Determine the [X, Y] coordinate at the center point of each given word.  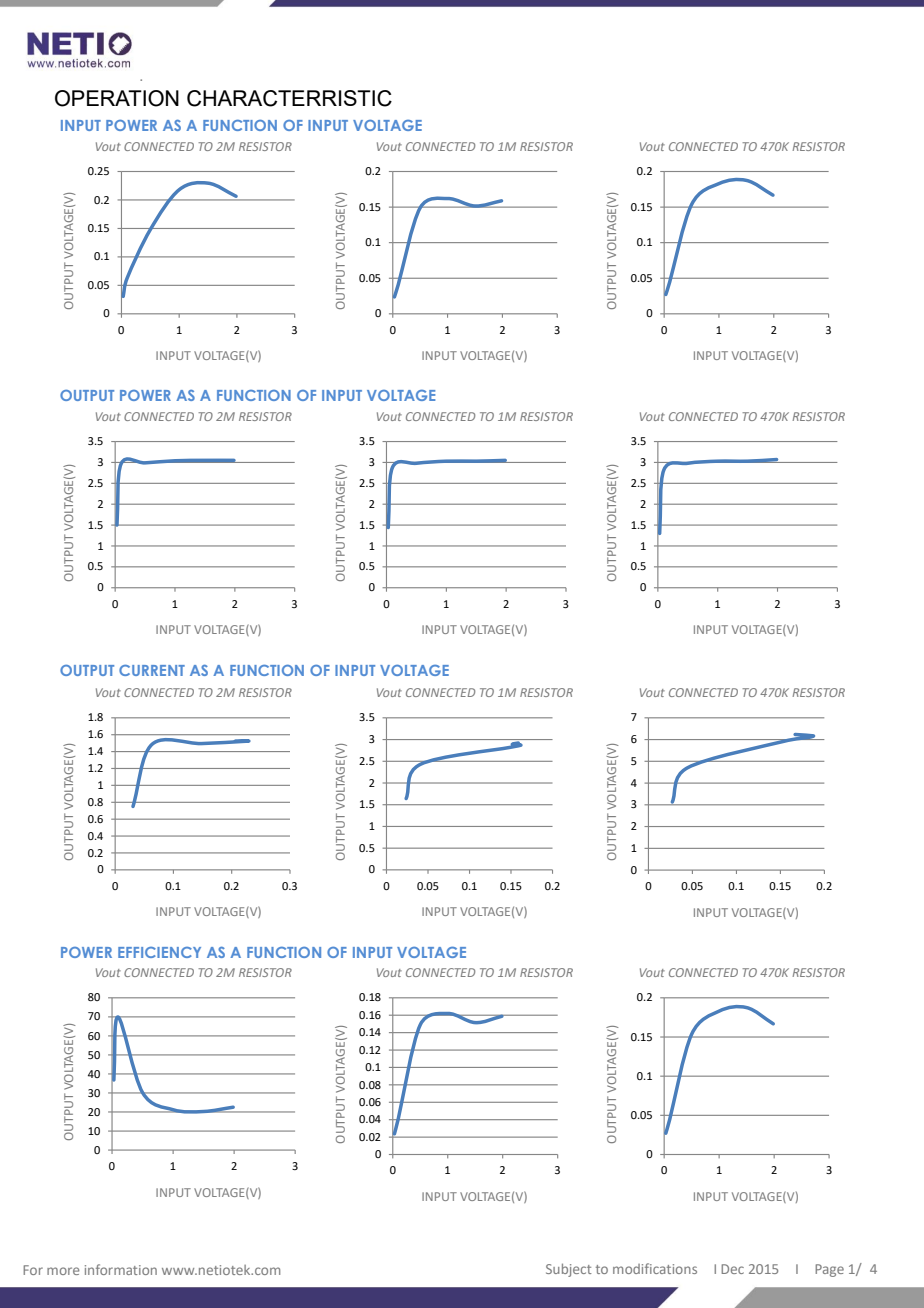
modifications [655, 1268]
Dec [732, 1269]
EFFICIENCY [159, 952]
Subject [569, 1270]
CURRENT [152, 670]
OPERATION [117, 98]
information [121, 1269]
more [63, 1271]
